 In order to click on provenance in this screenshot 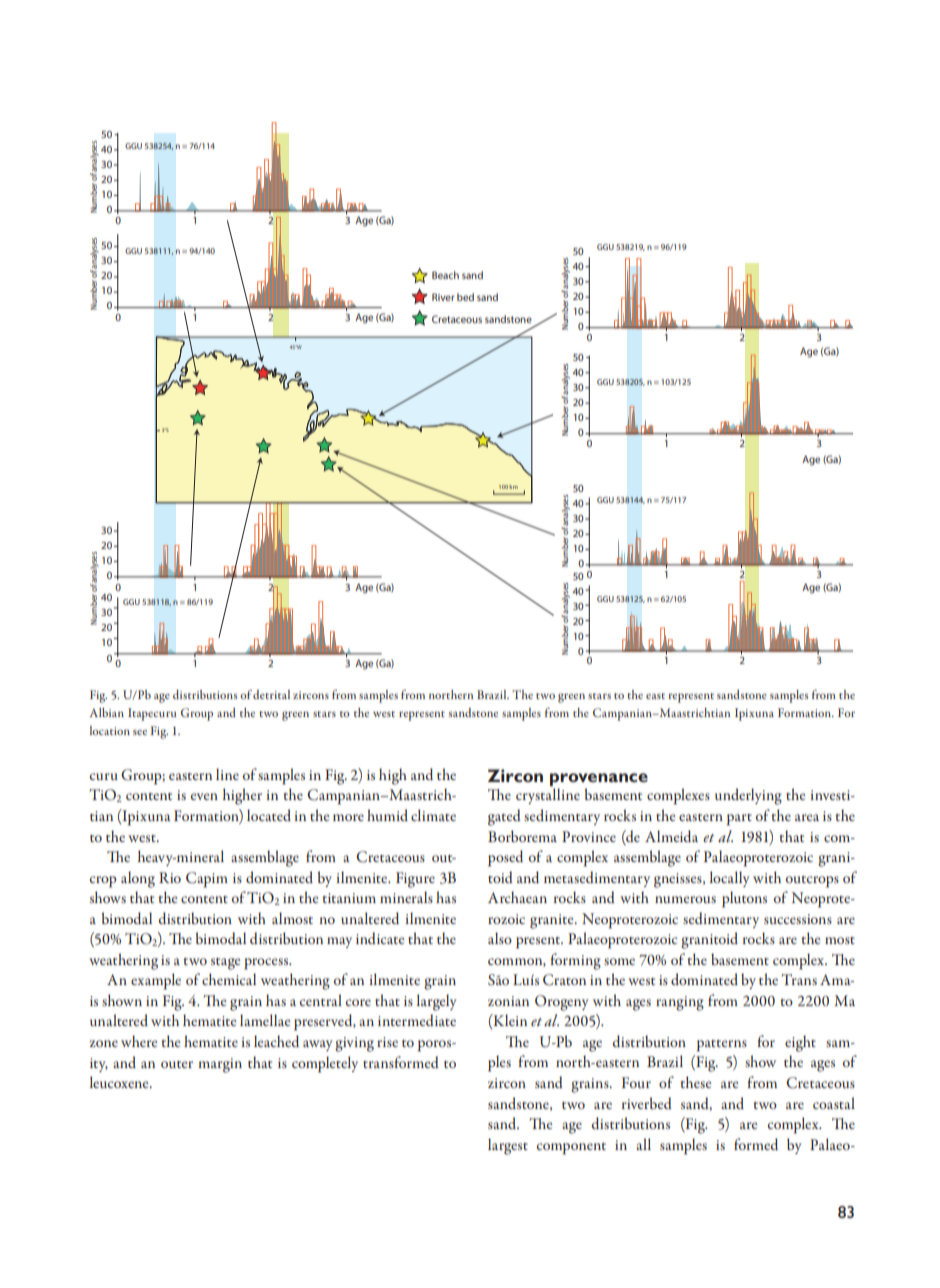, I will do `click(599, 779)`.
